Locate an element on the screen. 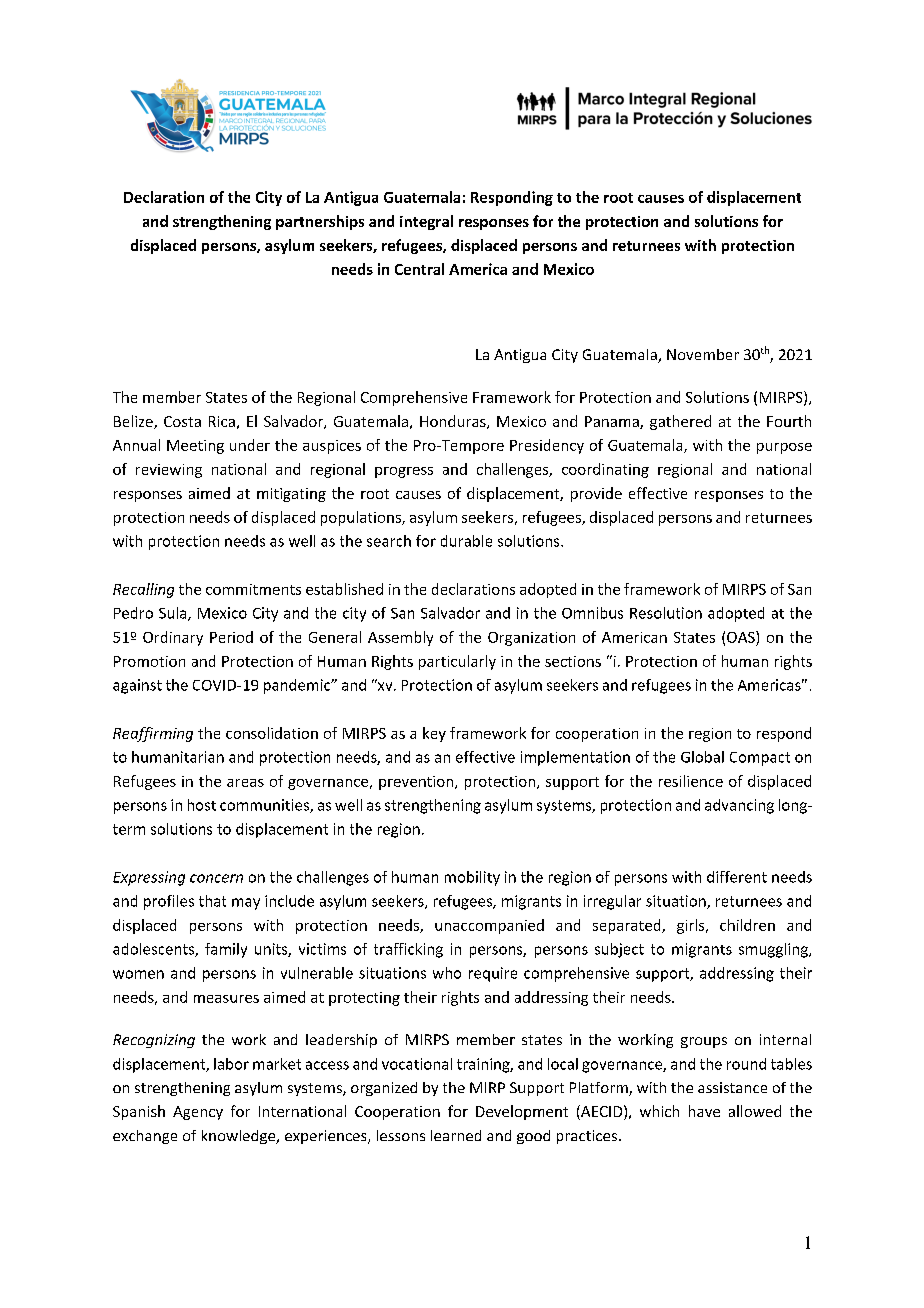  different is located at coordinates (737, 877).
